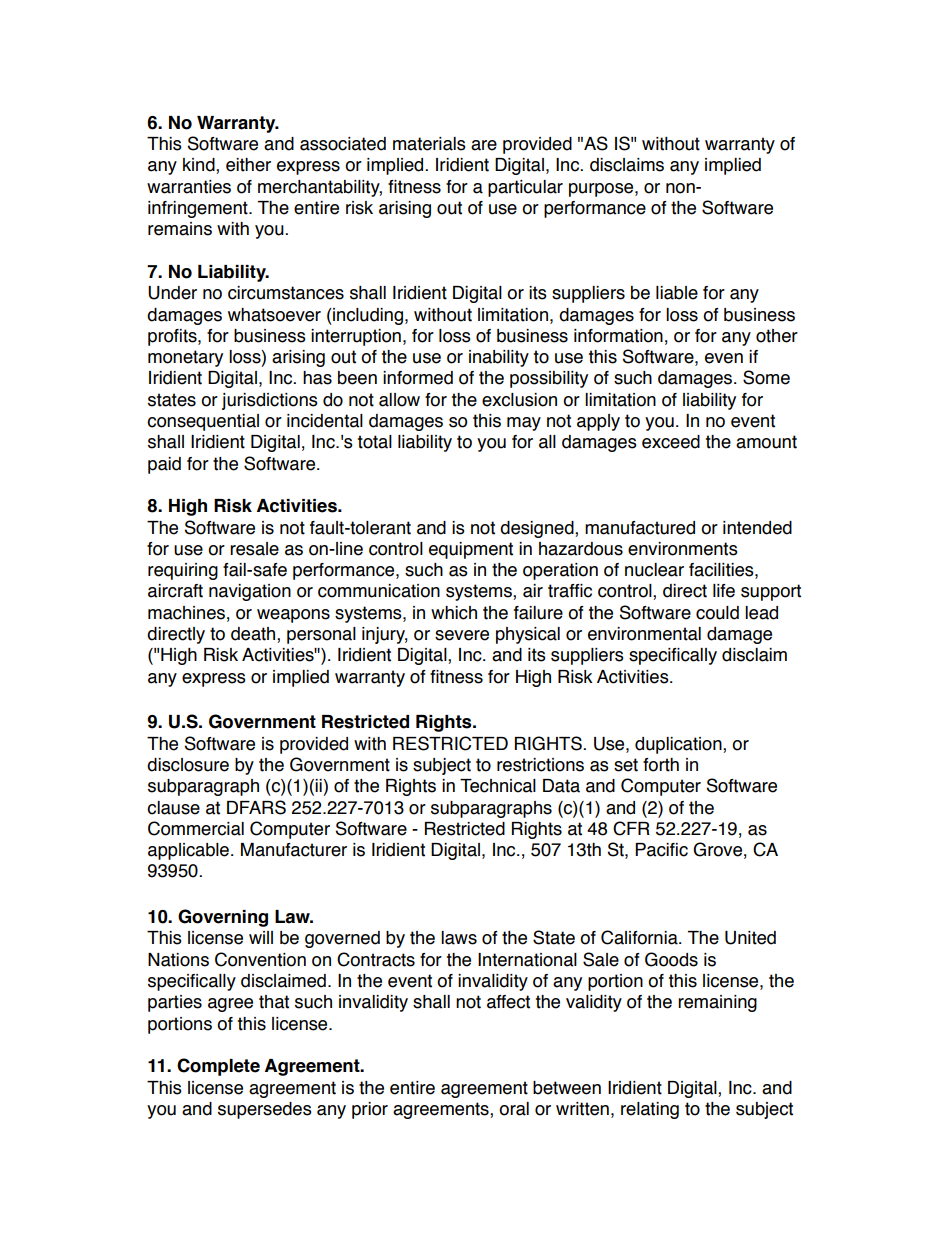  I want to click on Technical, so click(498, 786).
